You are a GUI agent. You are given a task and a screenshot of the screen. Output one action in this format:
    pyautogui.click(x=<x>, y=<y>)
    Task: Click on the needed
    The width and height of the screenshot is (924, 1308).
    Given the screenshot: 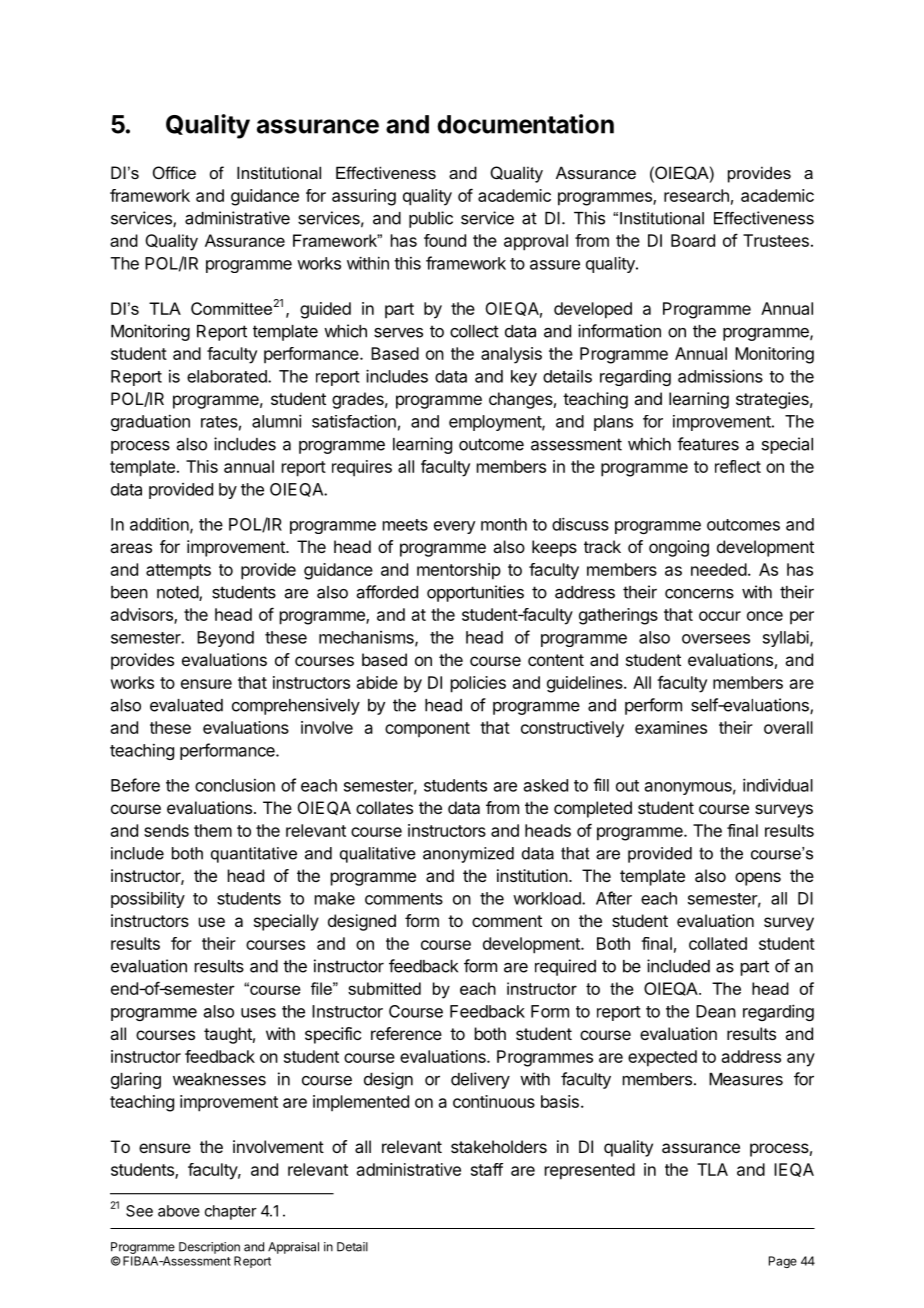 What is the action you would take?
    pyautogui.click(x=719, y=569)
